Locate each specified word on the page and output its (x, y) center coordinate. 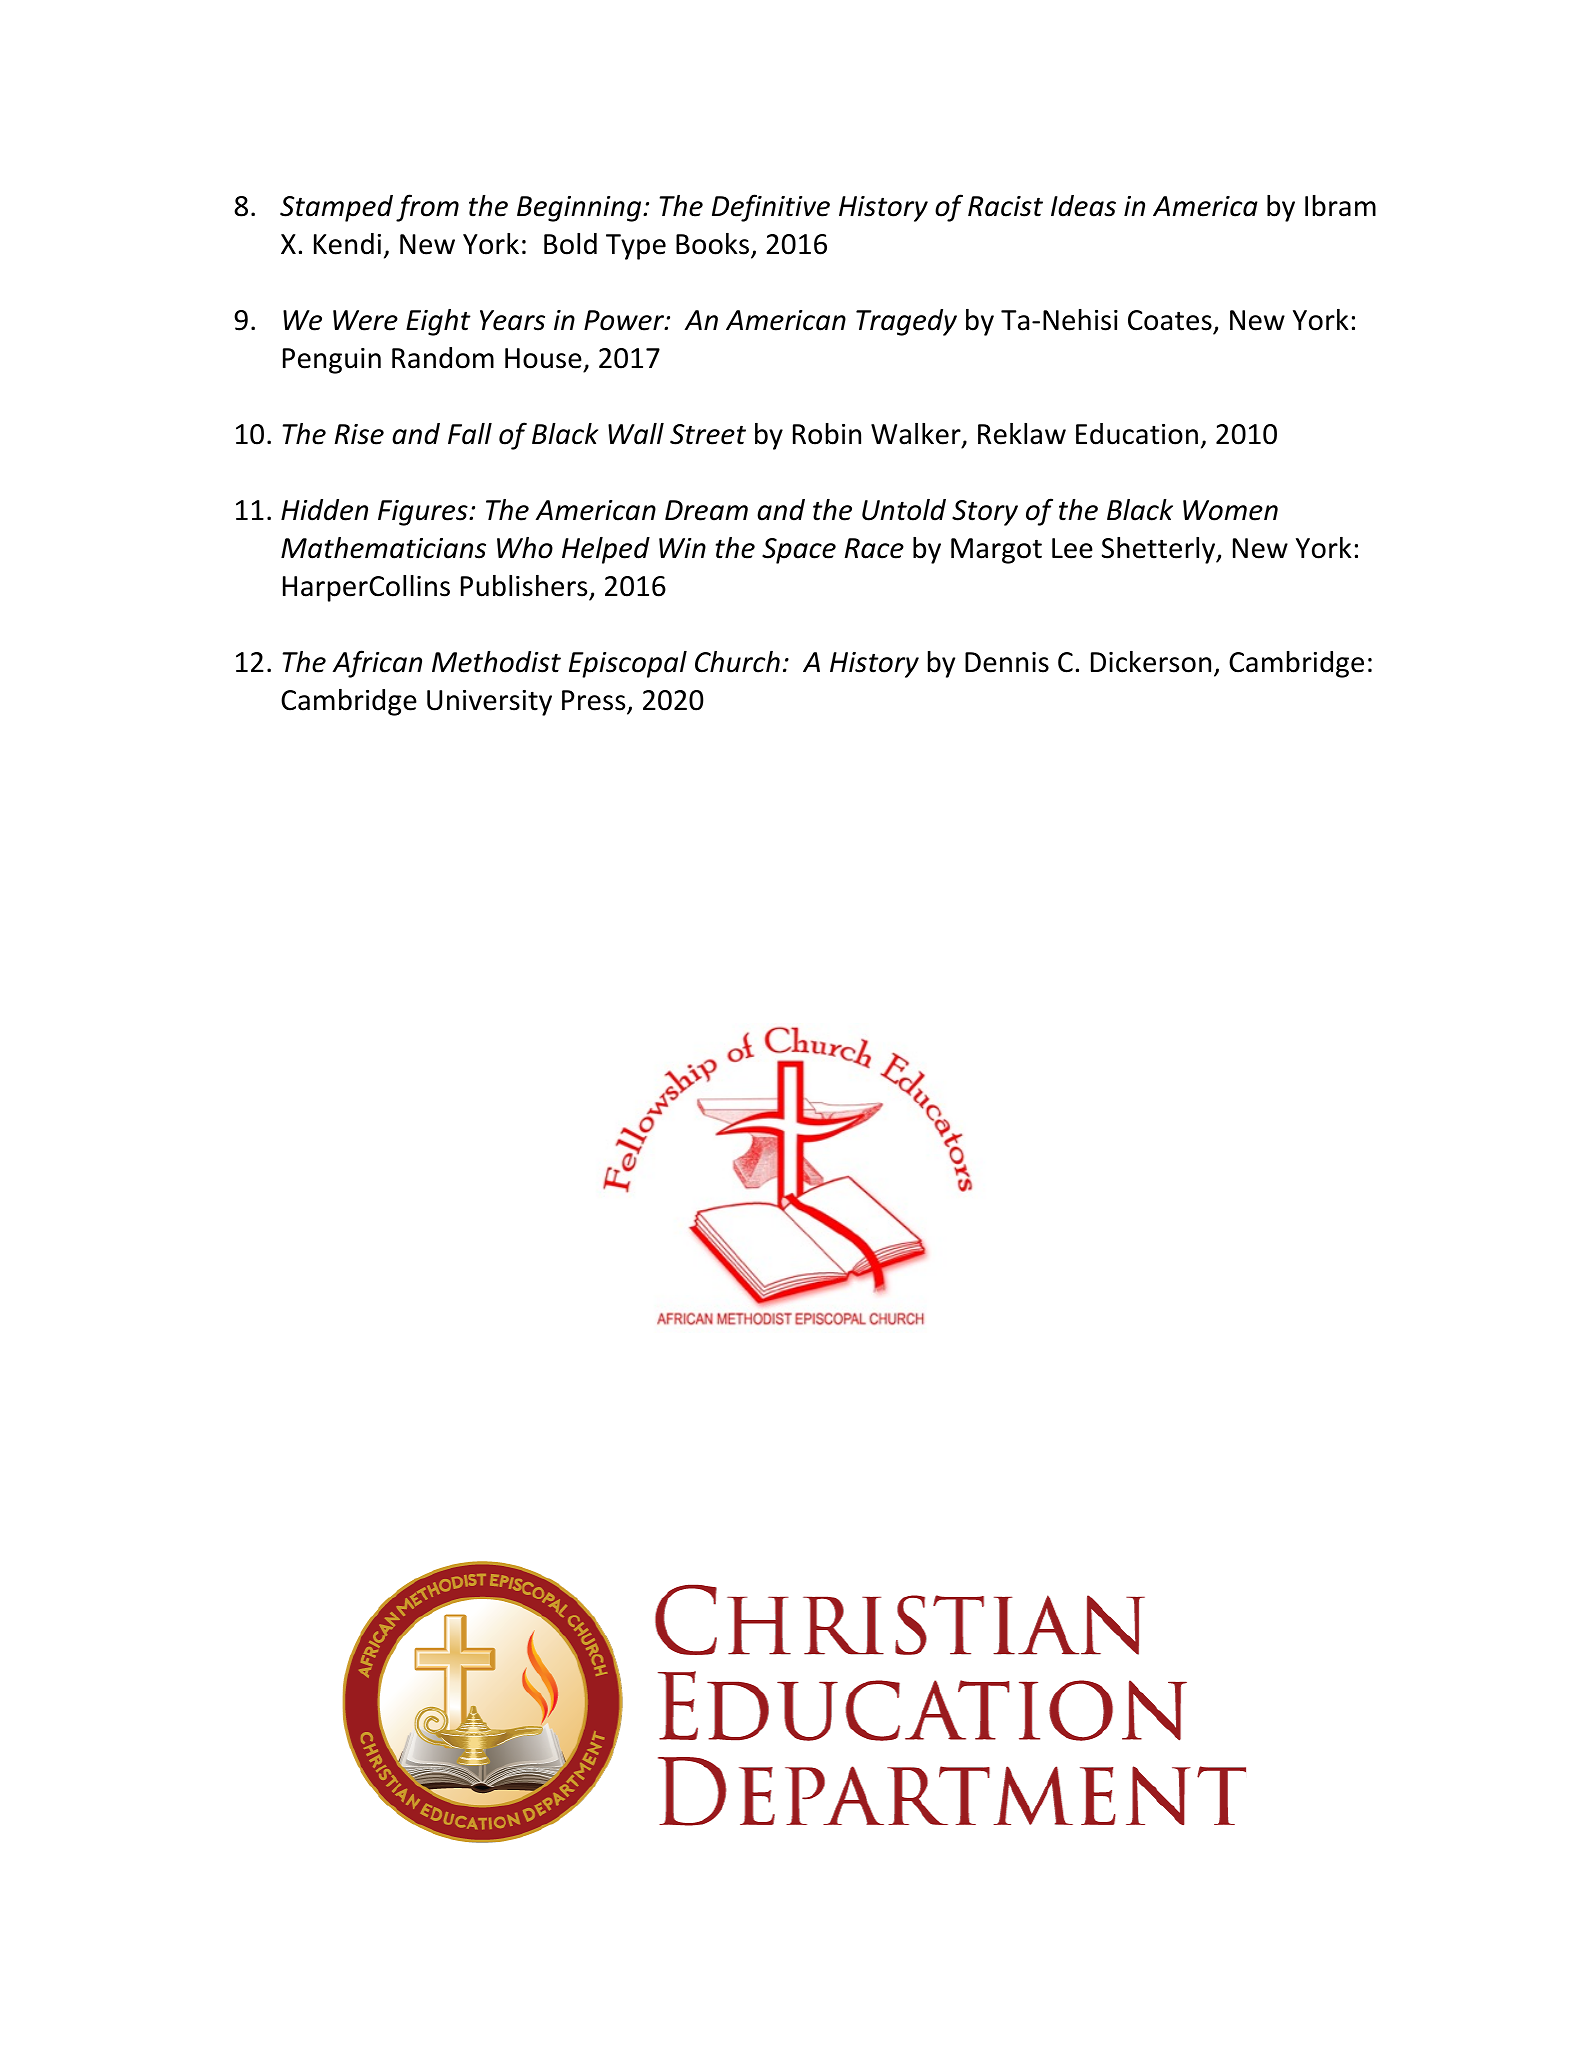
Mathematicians (383, 548)
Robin (827, 434)
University (489, 703)
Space (799, 551)
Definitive (771, 208)
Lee (1072, 548)
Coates (1171, 322)
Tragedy (906, 322)
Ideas (1083, 206)
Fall (470, 434)
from (427, 208)
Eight (438, 322)
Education (1137, 434)
